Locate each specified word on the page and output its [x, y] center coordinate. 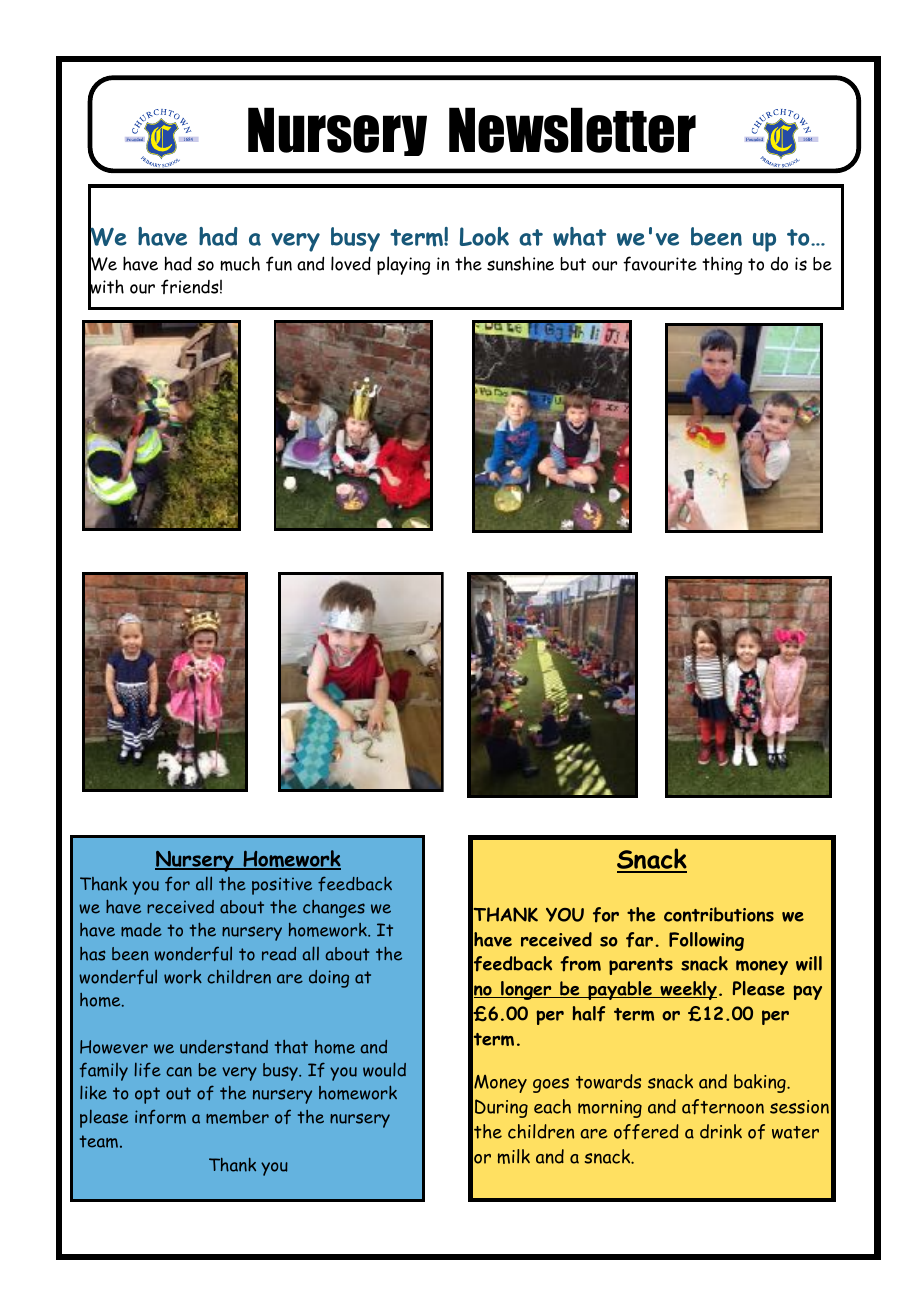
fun [279, 263]
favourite [660, 264]
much [240, 264]
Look [484, 236]
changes [334, 909]
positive [282, 886]
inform [160, 1117]
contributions [719, 914]
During [501, 1108]
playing [403, 265]
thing [722, 265]
